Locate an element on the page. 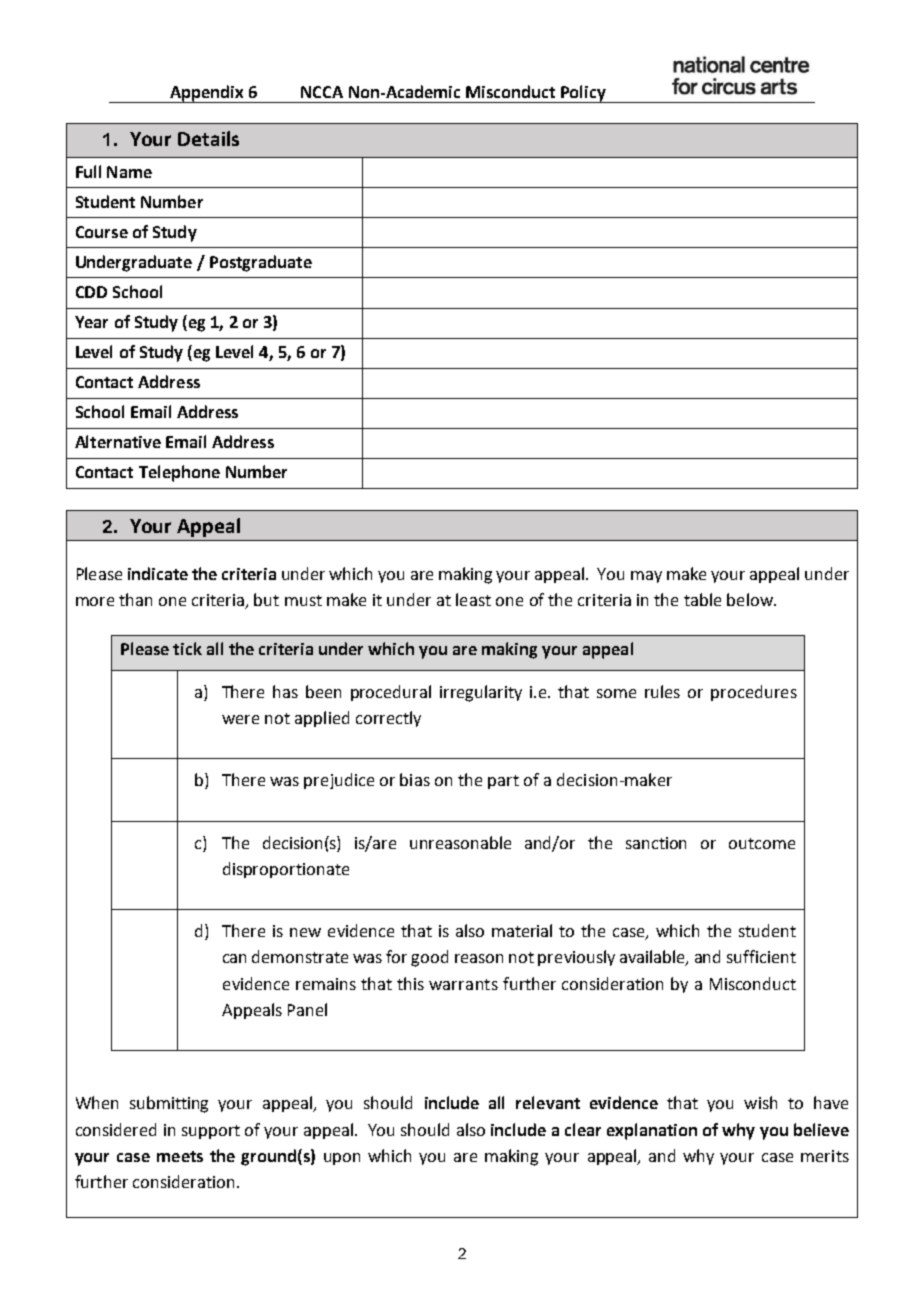  were is located at coordinates (240, 719).
